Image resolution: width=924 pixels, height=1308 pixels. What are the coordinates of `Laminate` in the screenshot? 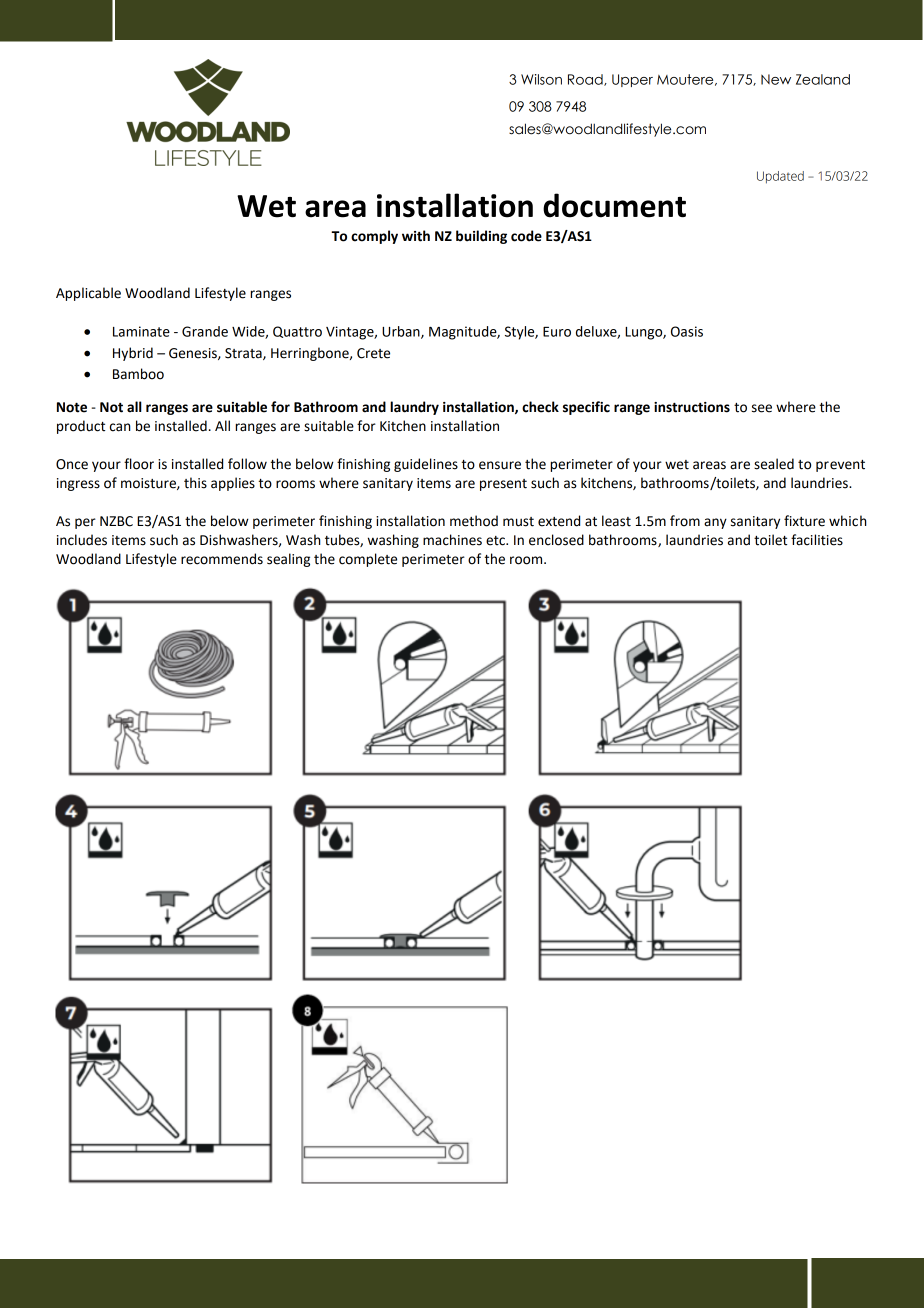 It's located at (141, 331).
